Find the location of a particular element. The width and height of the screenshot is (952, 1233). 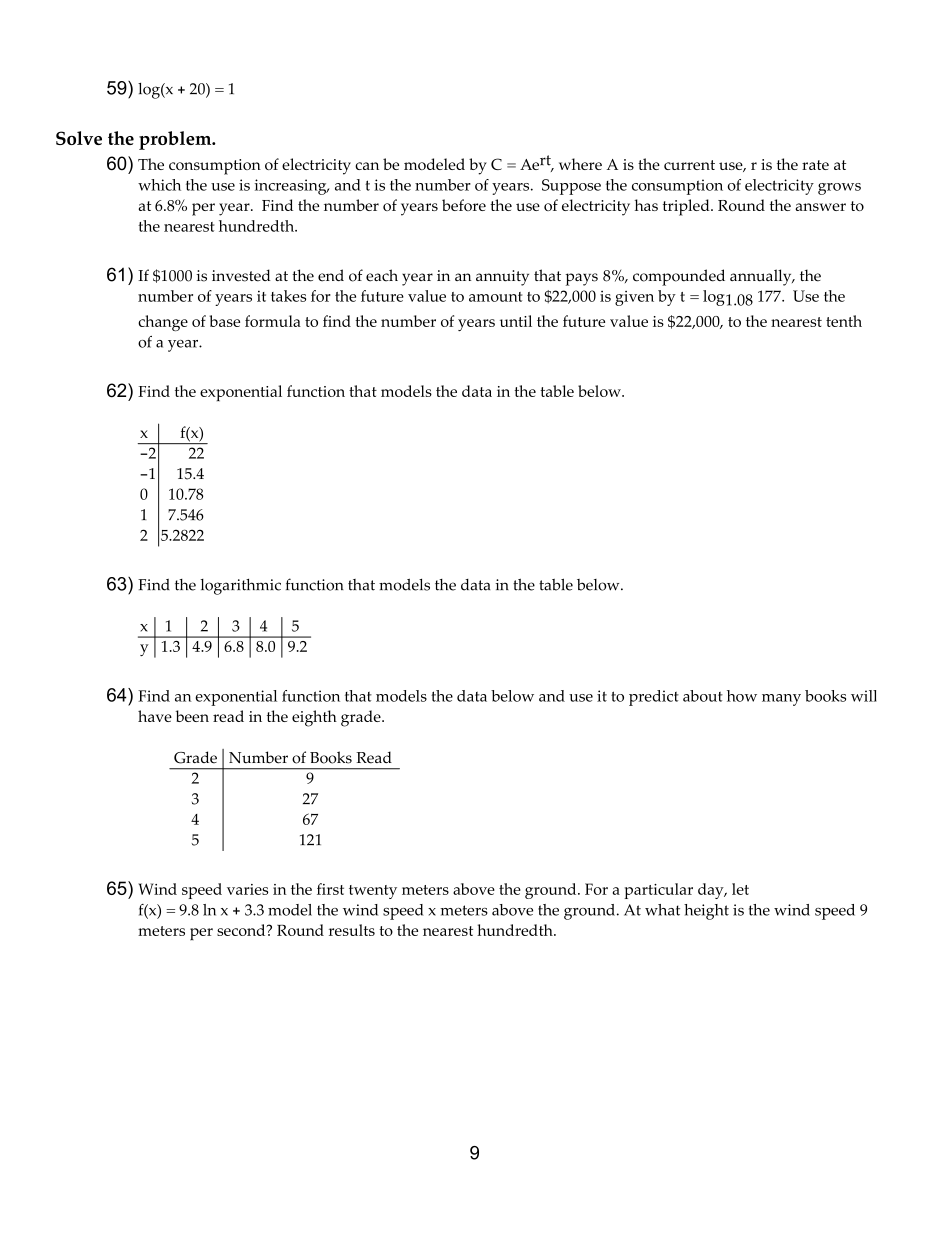

change is located at coordinates (163, 323).
